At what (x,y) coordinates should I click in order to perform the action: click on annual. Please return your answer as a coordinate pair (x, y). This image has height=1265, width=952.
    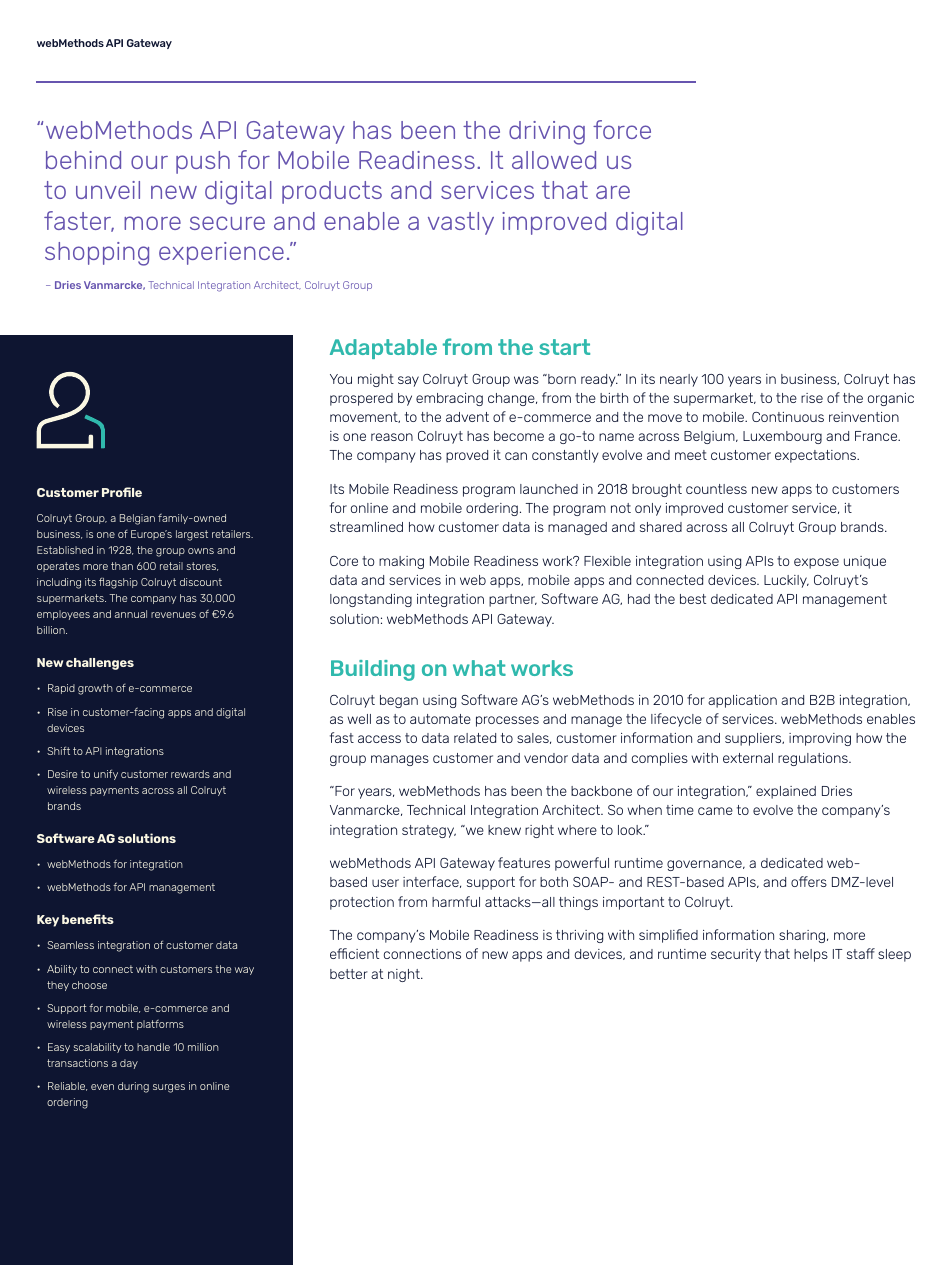
    Looking at the image, I should click on (131, 614).
